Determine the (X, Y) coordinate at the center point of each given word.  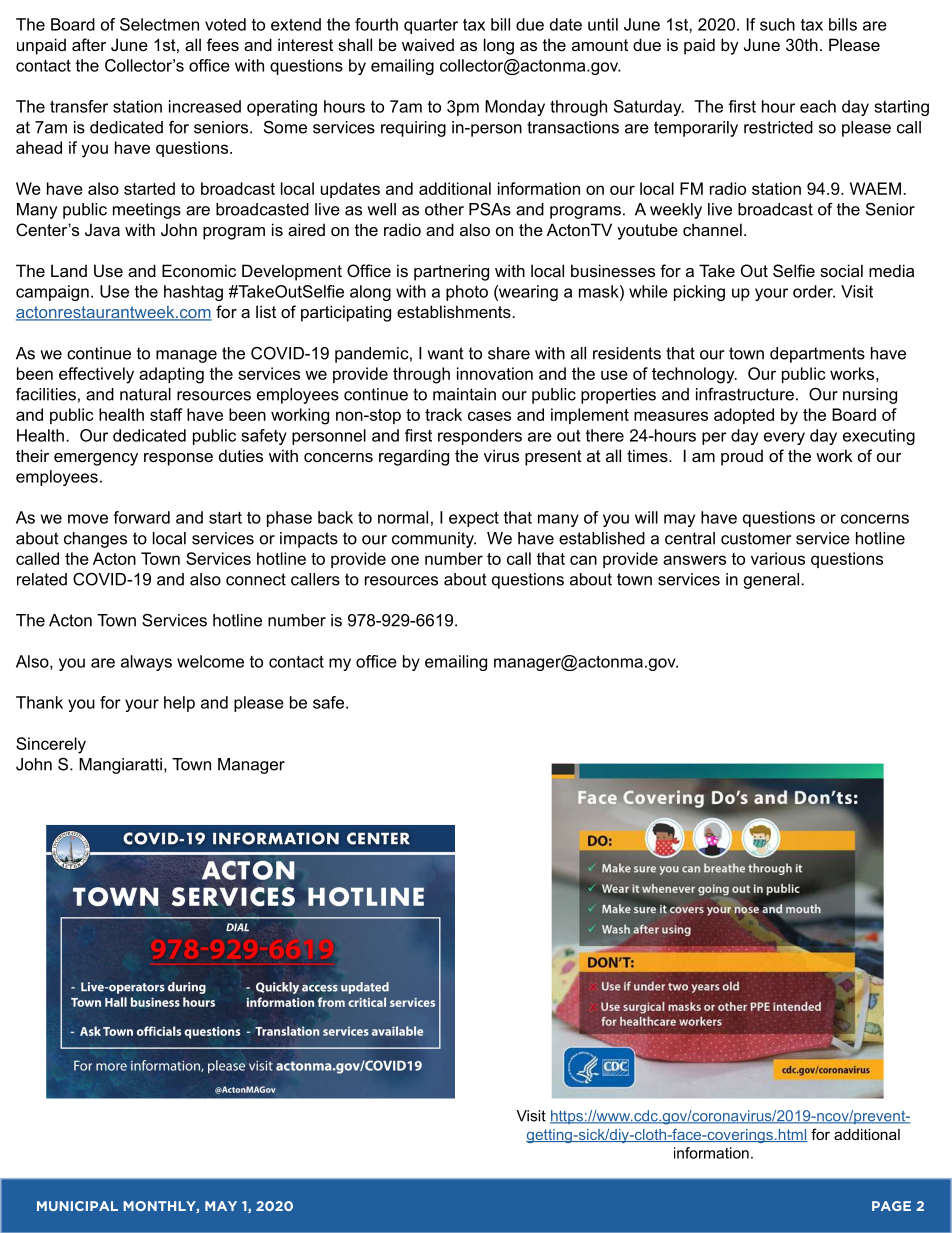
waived (428, 44)
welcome (210, 661)
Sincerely (51, 745)
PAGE (891, 1206)
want (445, 353)
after (89, 44)
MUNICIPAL (77, 1206)
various (778, 558)
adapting (171, 375)
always (146, 663)
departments (817, 355)
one (405, 560)
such (777, 24)
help (179, 704)
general (773, 581)
